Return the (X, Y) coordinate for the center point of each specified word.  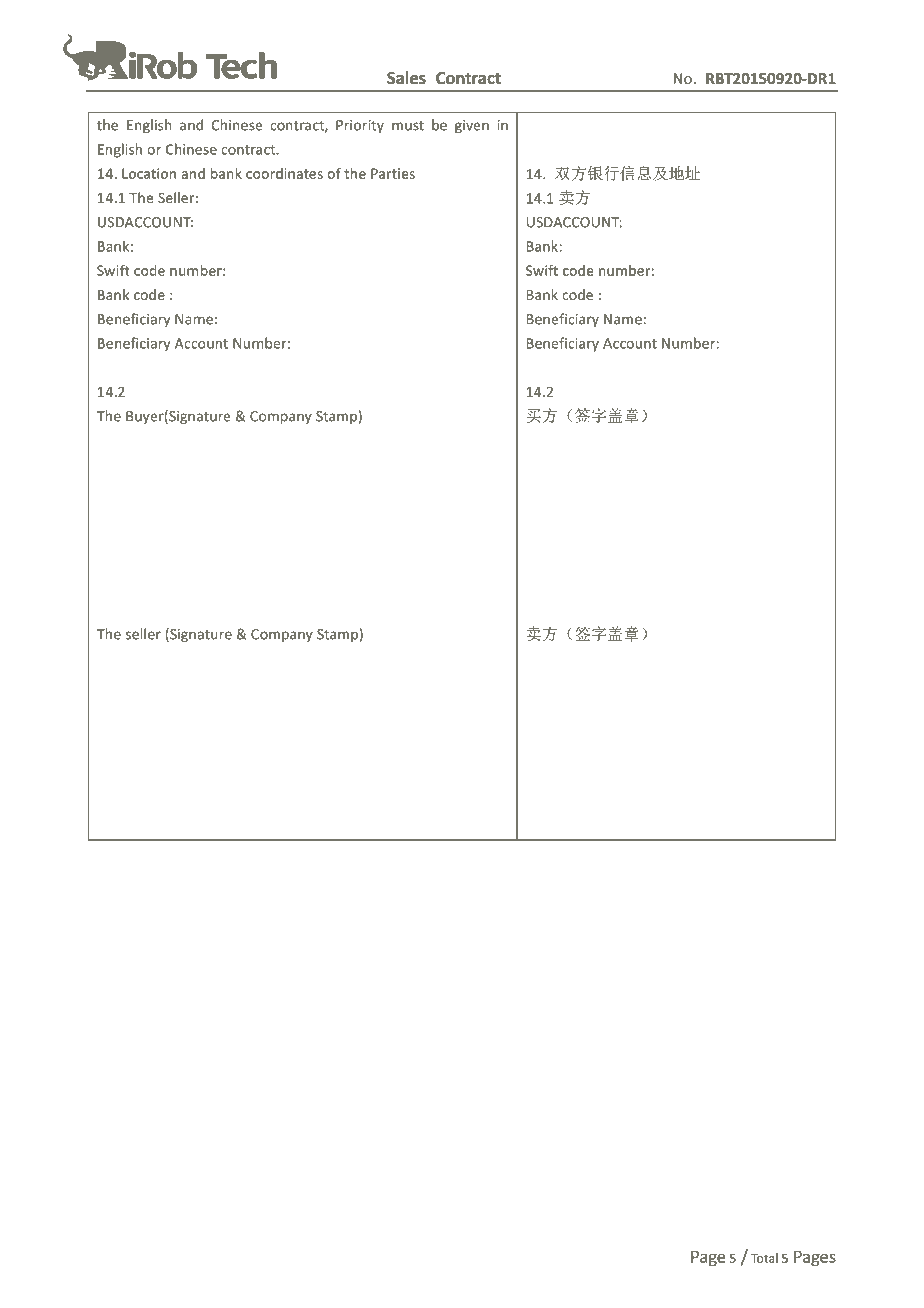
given (472, 126)
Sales (406, 78)
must (408, 126)
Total (764, 1258)
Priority (360, 126)
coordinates (284, 173)
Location (149, 173)
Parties (393, 173)
